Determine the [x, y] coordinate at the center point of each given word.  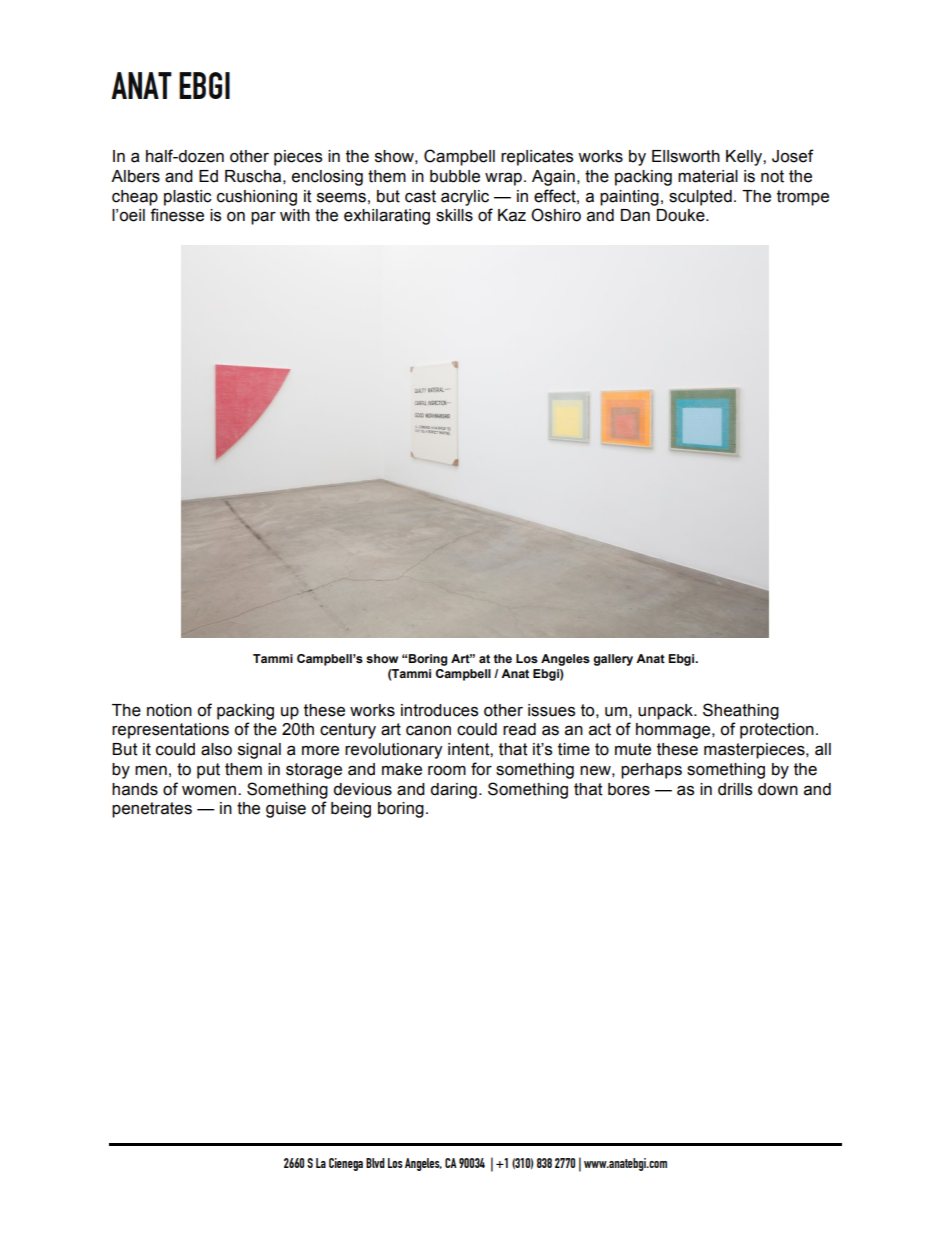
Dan [635, 215]
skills [454, 215]
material [708, 176]
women [210, 791]
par [263, 218]
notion [169, 710]
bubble [455, 176]
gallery [613, 660]
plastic [188, 198]
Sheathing [741, 711]
